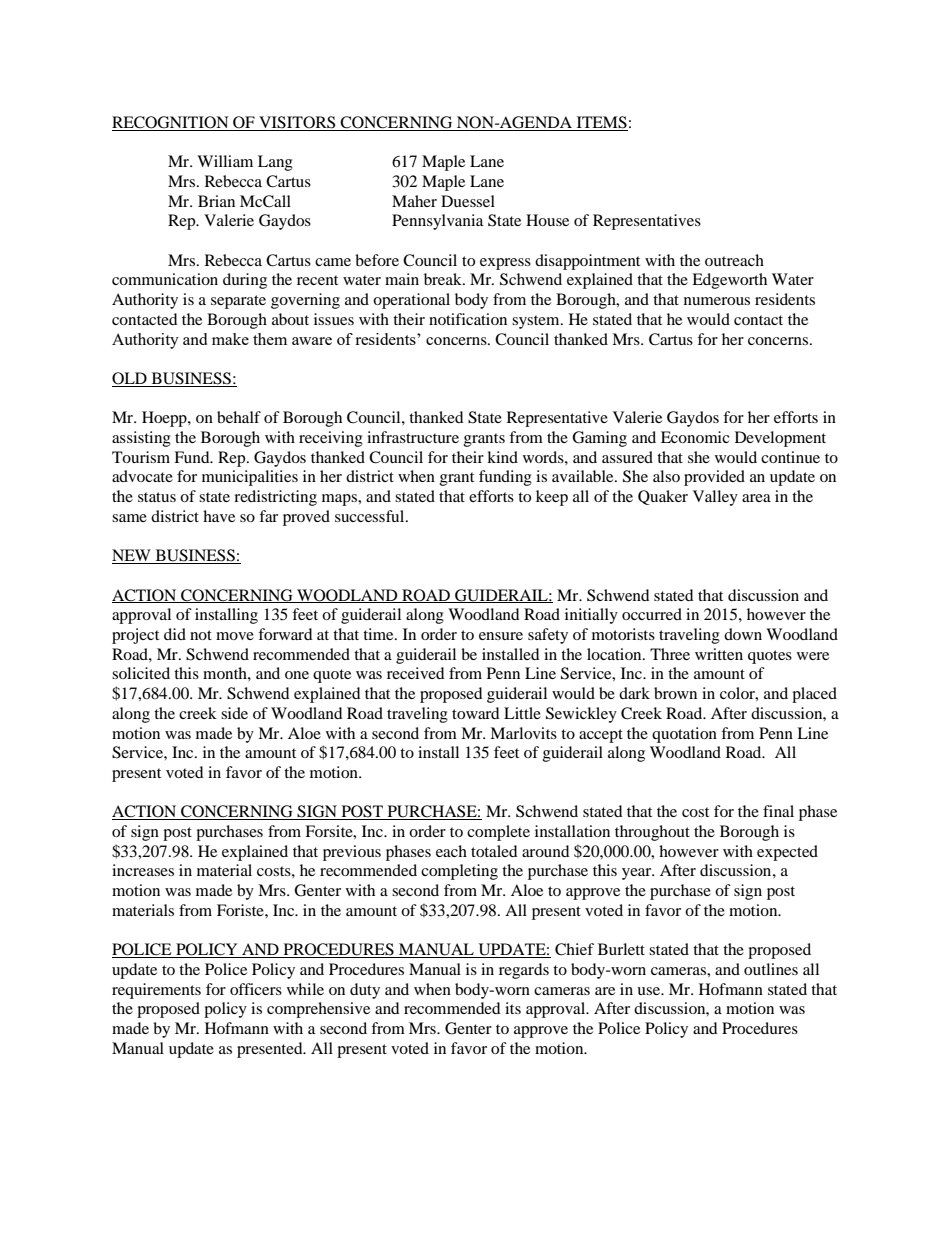  I want to click on ITEMS, so click(601, 123).
